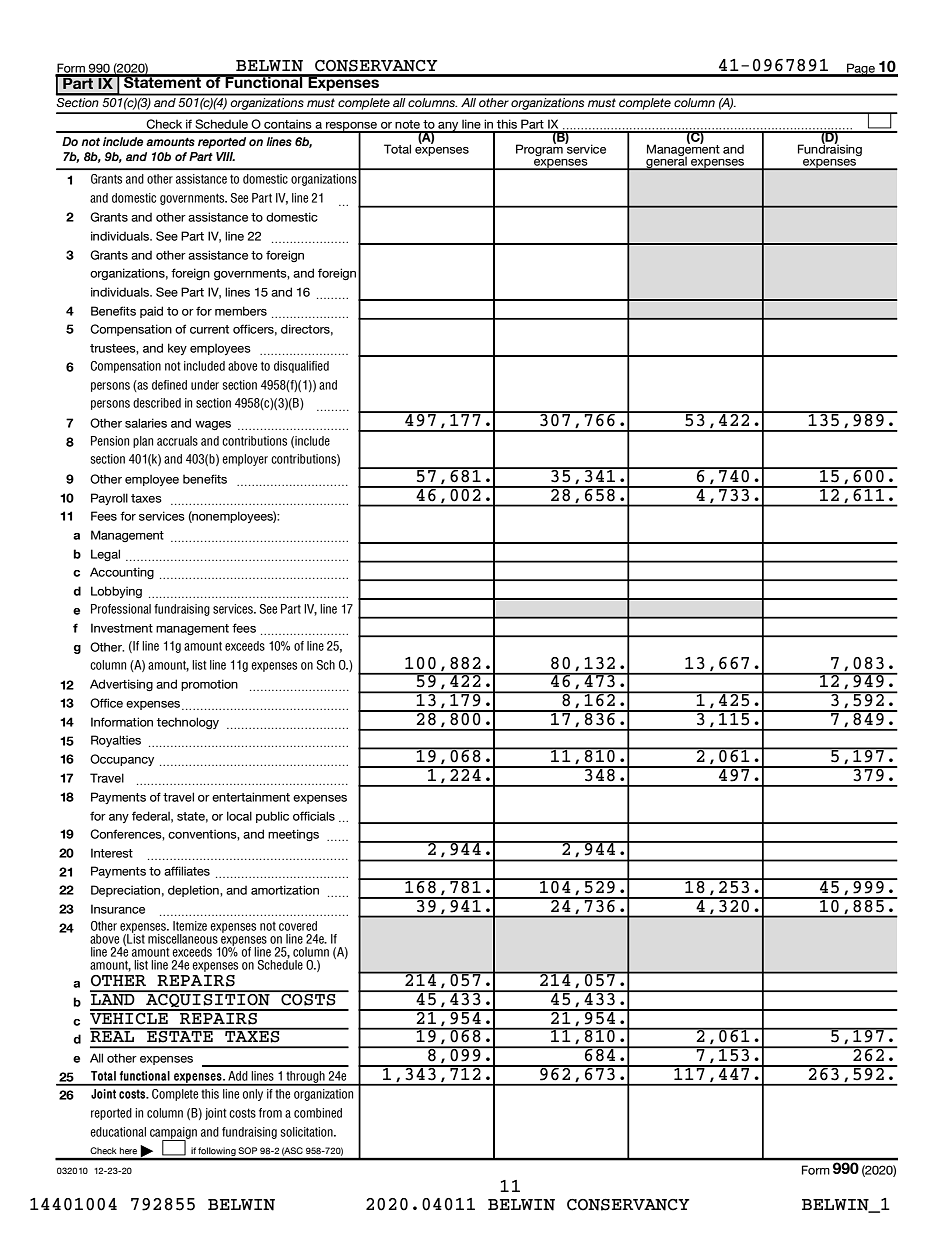  What do you see at coordinates (293, 835) in the document?
I see `meetings` at bounding box center [293, 835].
